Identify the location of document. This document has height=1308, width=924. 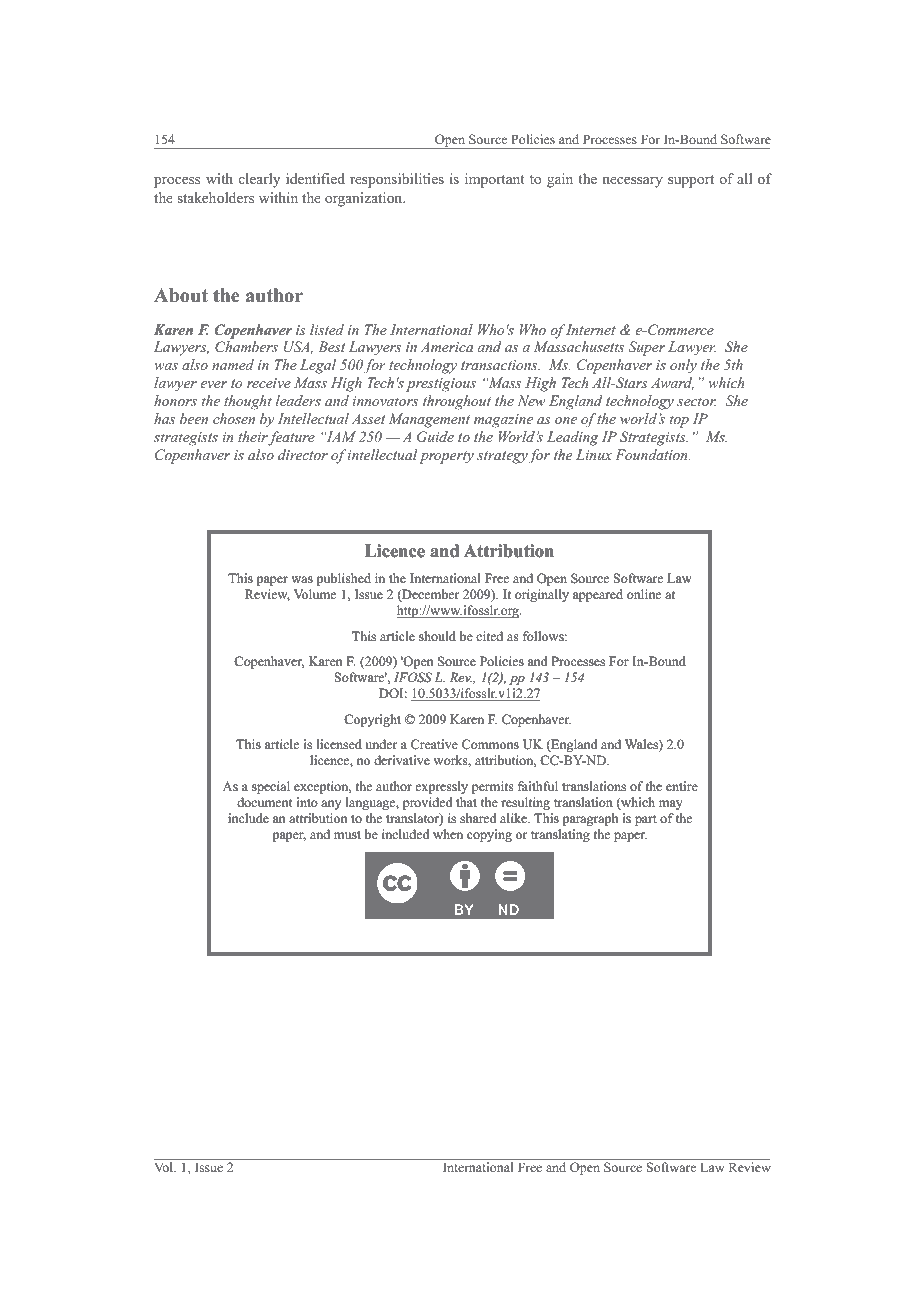
(264, 802).
